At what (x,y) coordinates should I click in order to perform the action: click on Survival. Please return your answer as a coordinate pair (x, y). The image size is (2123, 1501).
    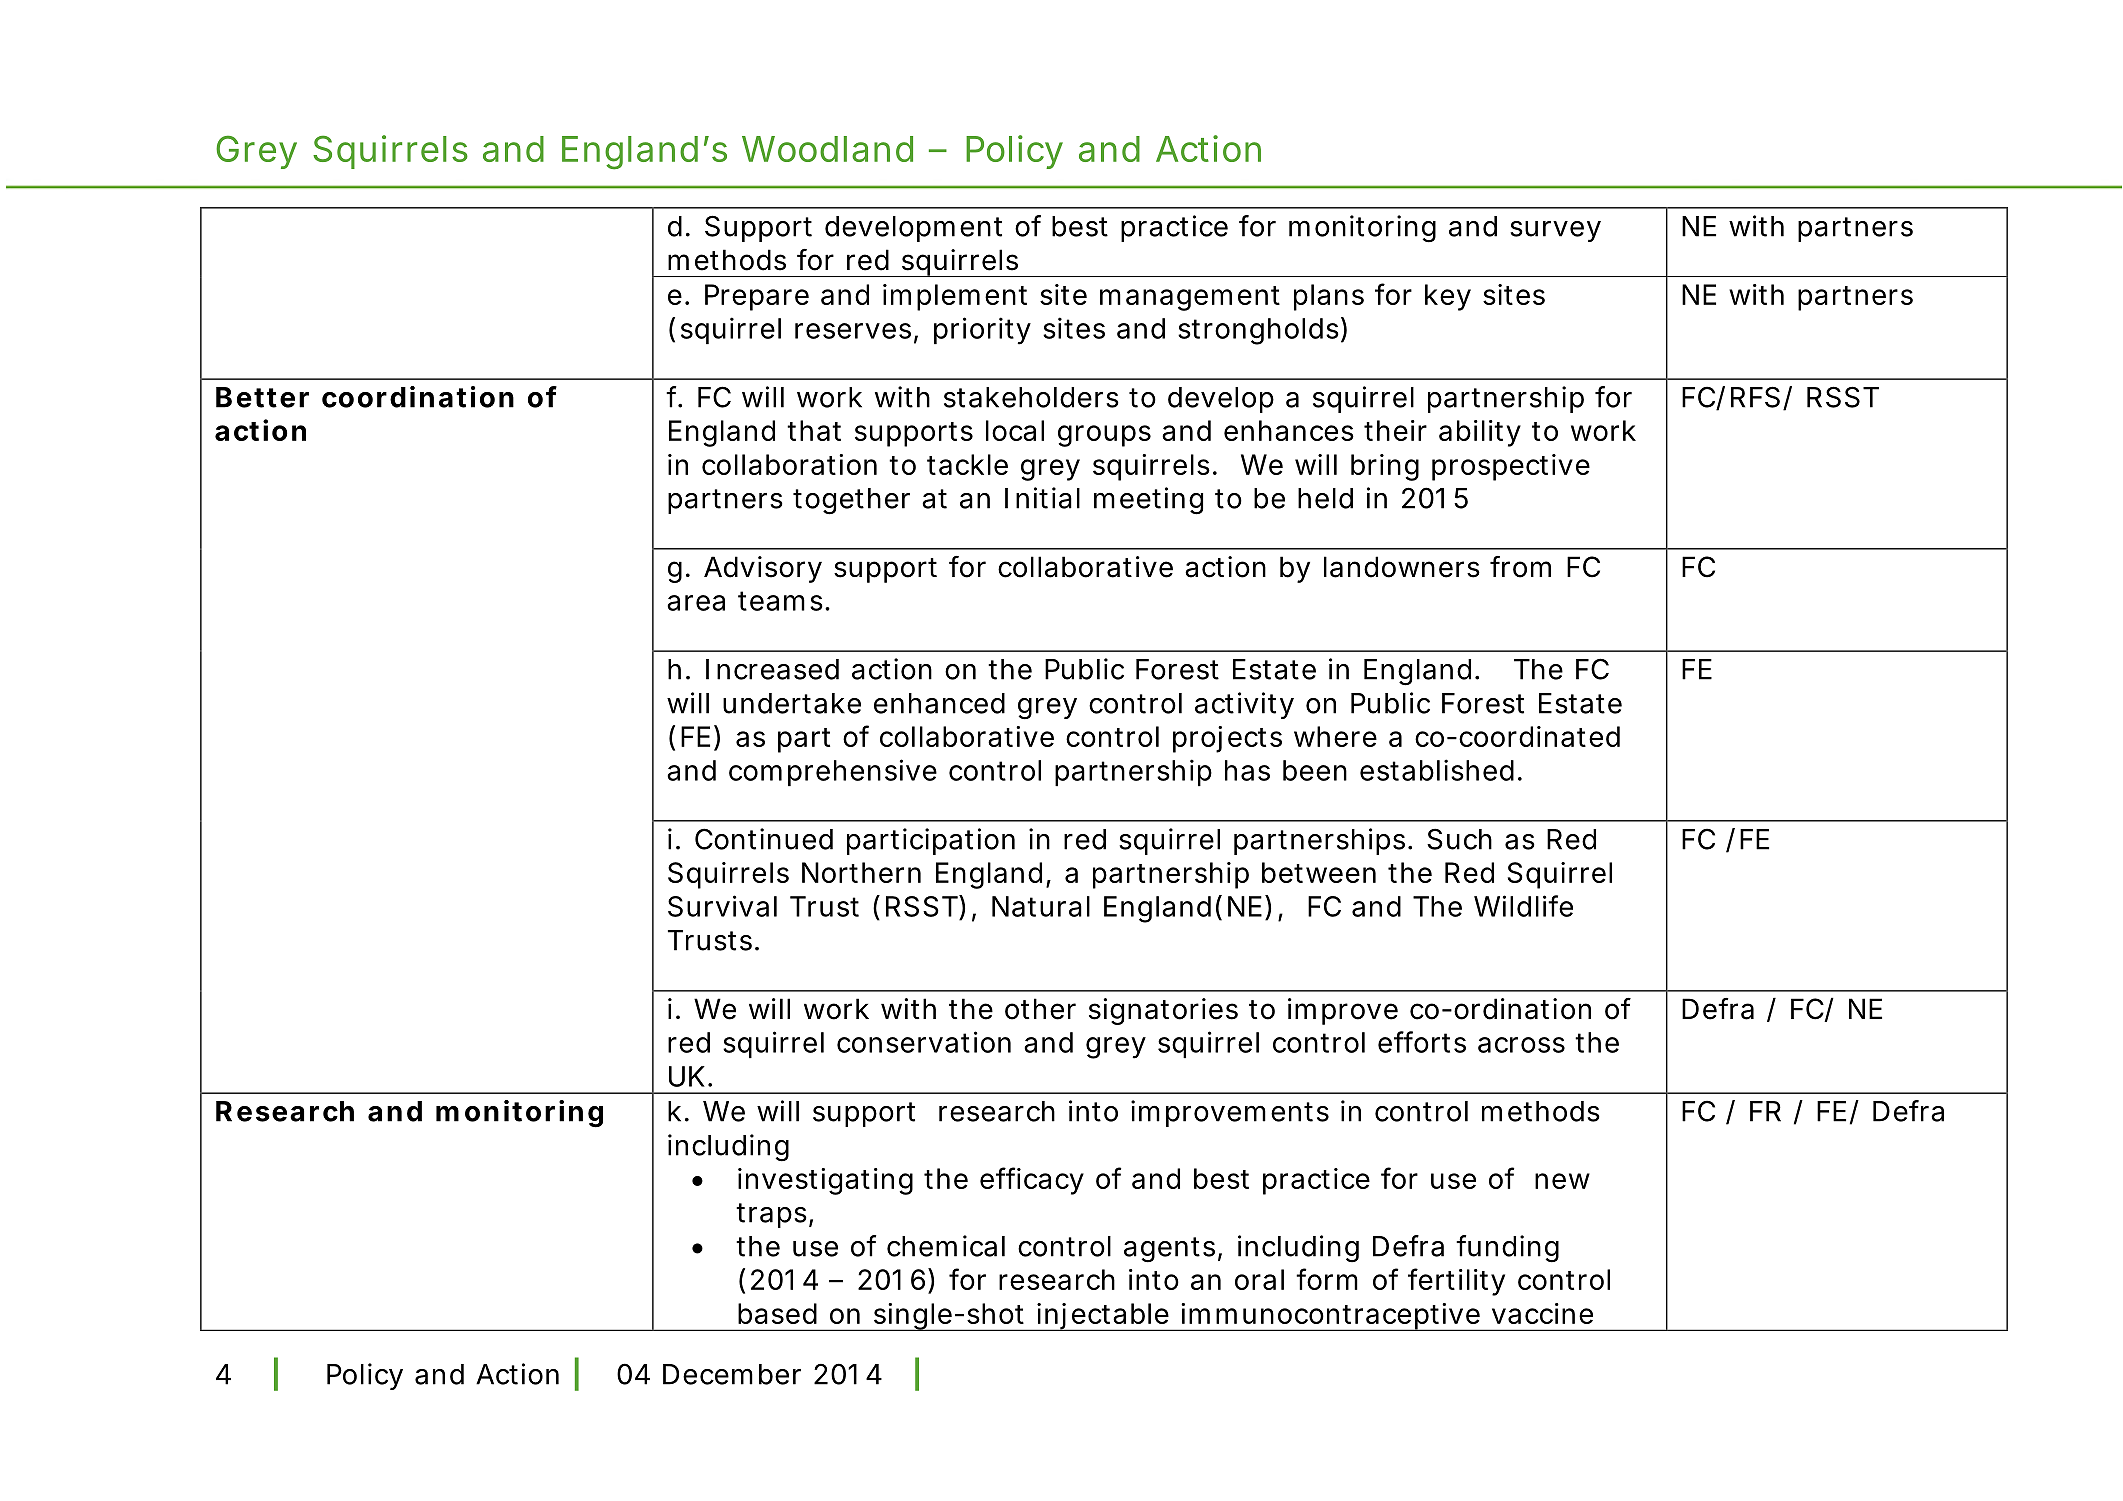
    Looking at the image, I should click on (722, 906).
